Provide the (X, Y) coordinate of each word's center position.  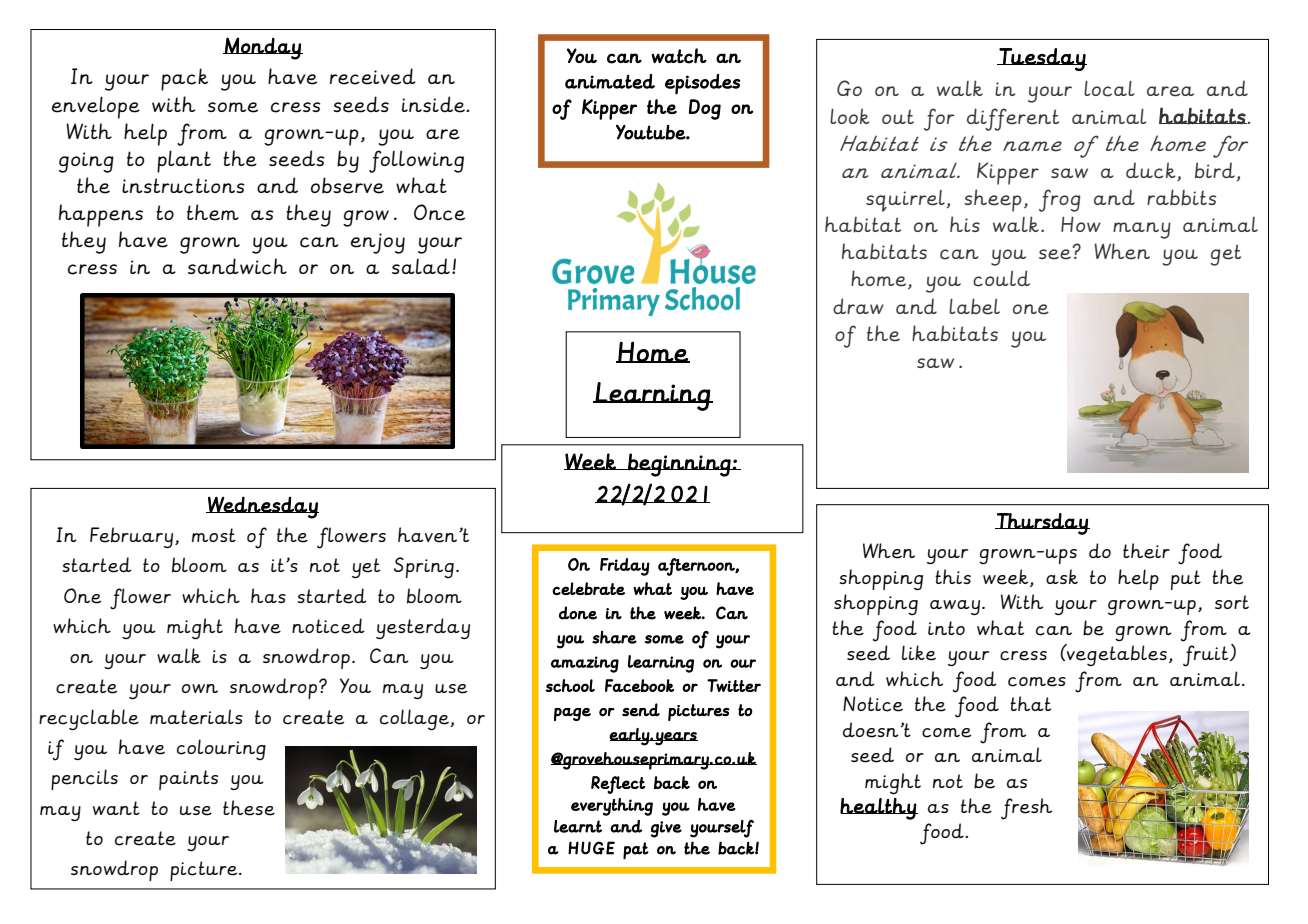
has (268, 595)
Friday (625, 567)
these (249, 808)
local (1109, 89)
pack (184, 79)
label (974, 306)
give (666, 829)
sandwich (237, 266)
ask (1062, 576)
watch (679, 56)
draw (858, 306)
